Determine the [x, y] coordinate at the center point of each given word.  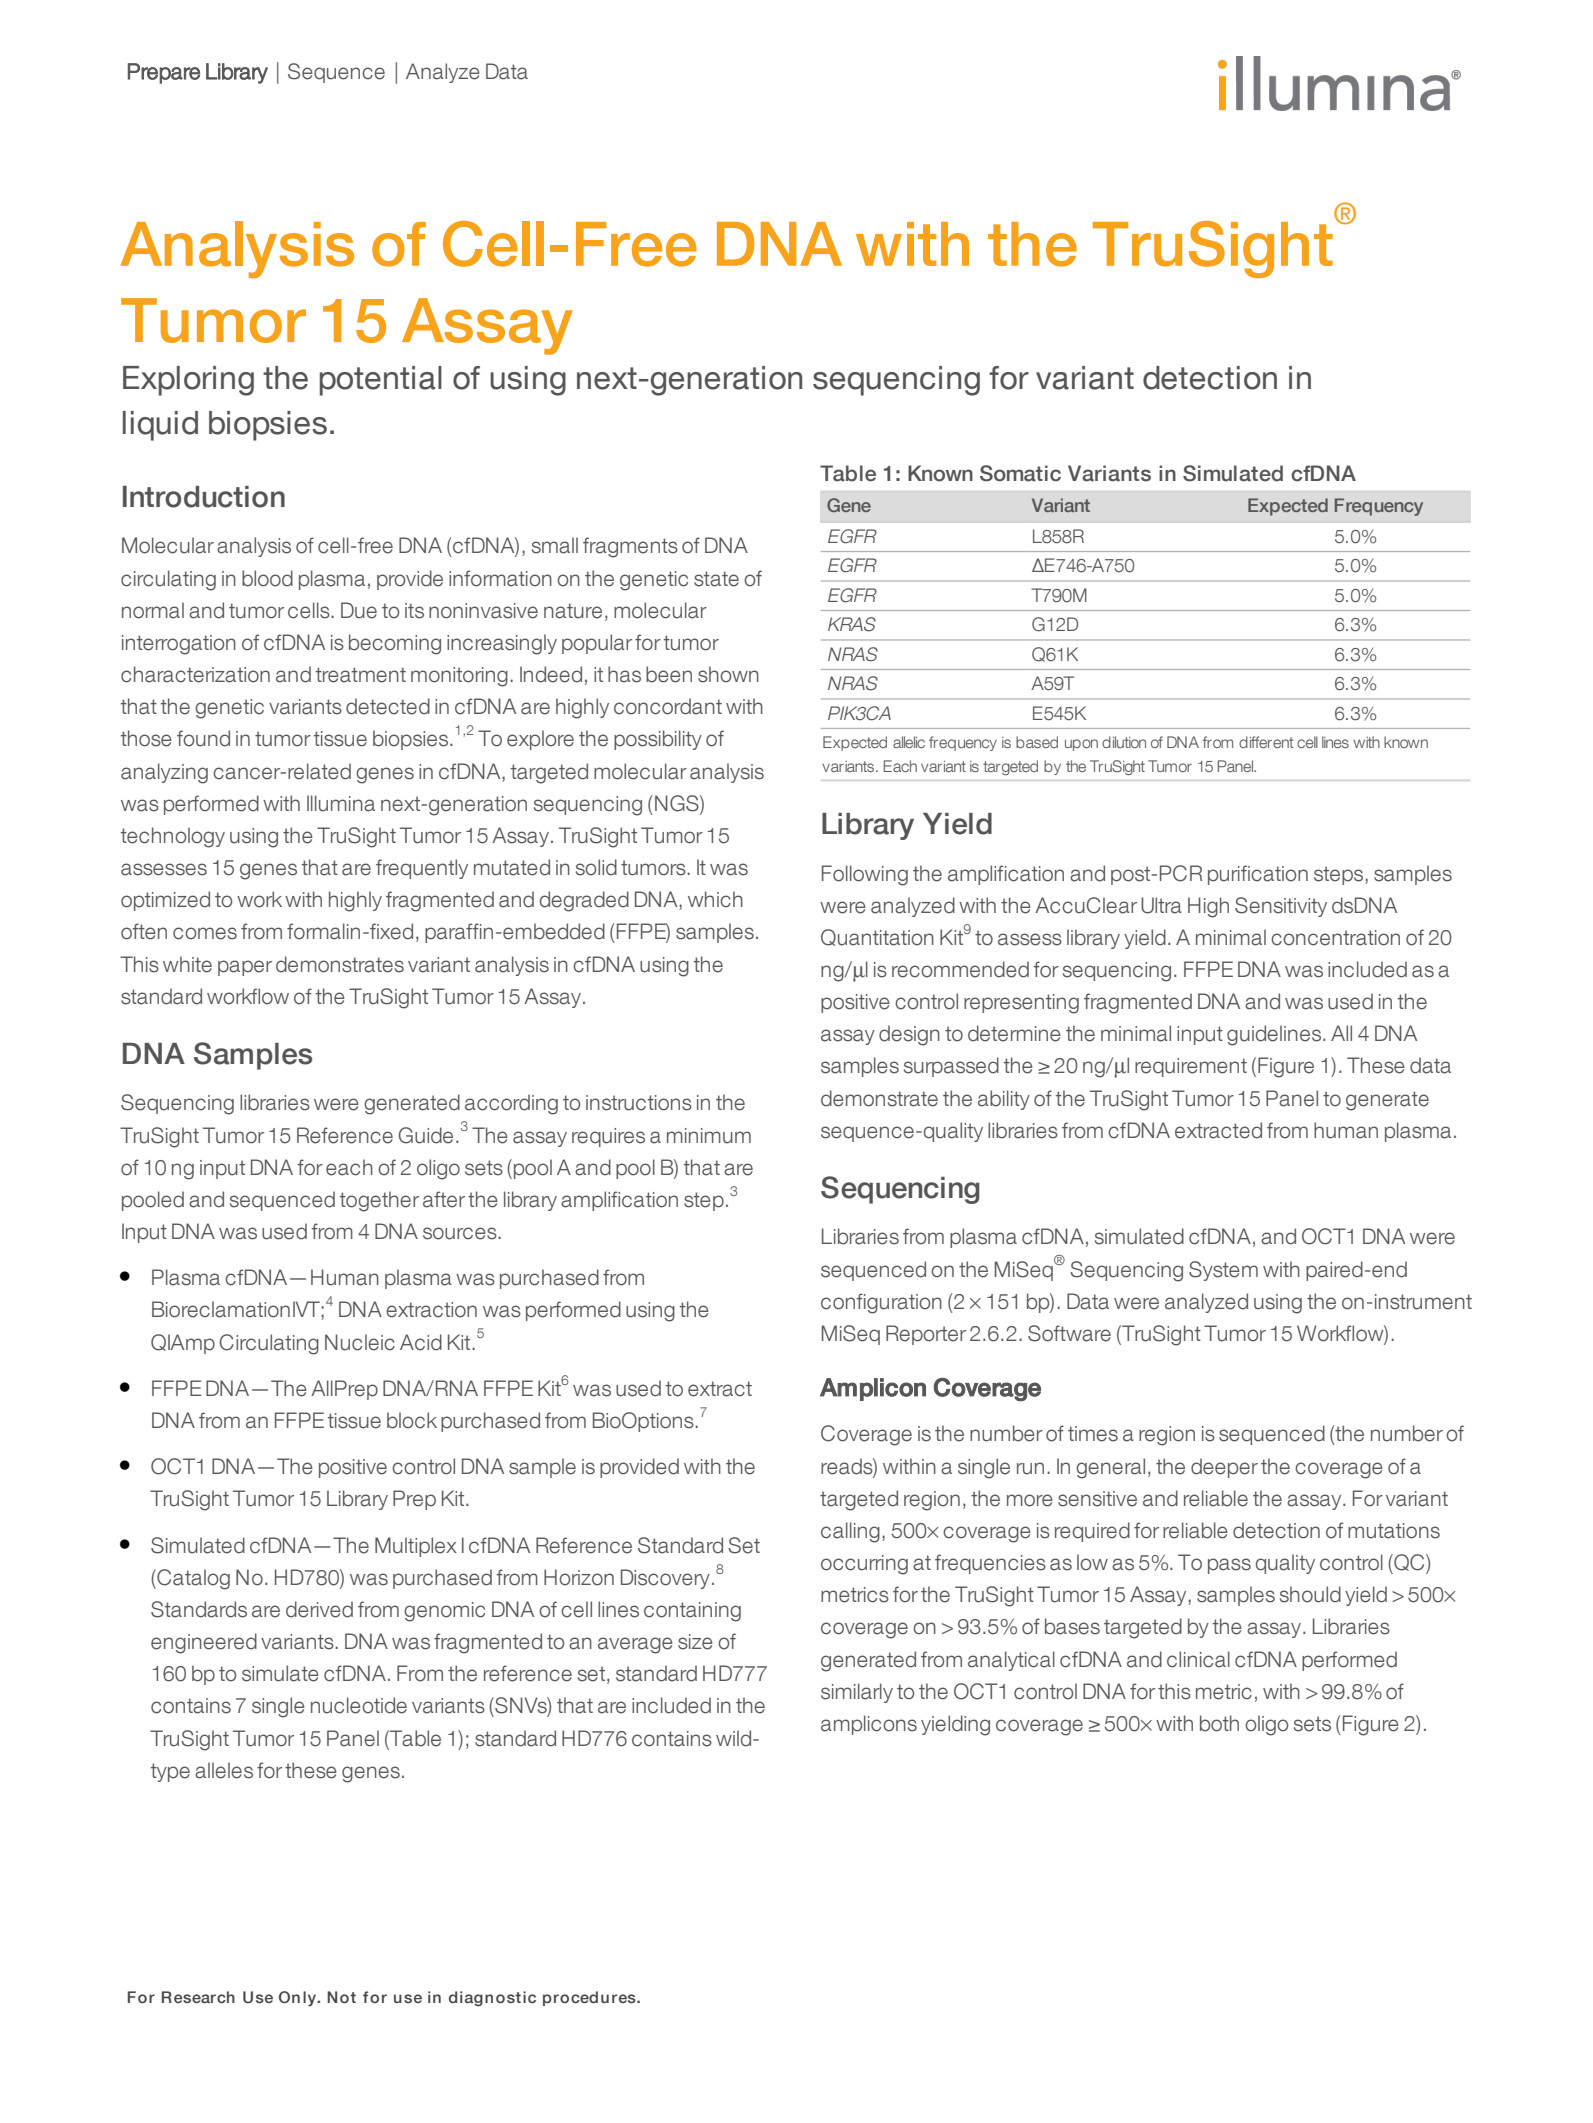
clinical [1198, 1659]
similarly [857, 1693]
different [1266, 742]
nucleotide [359, 1705]
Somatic [1020, 473]
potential [381, 381]
